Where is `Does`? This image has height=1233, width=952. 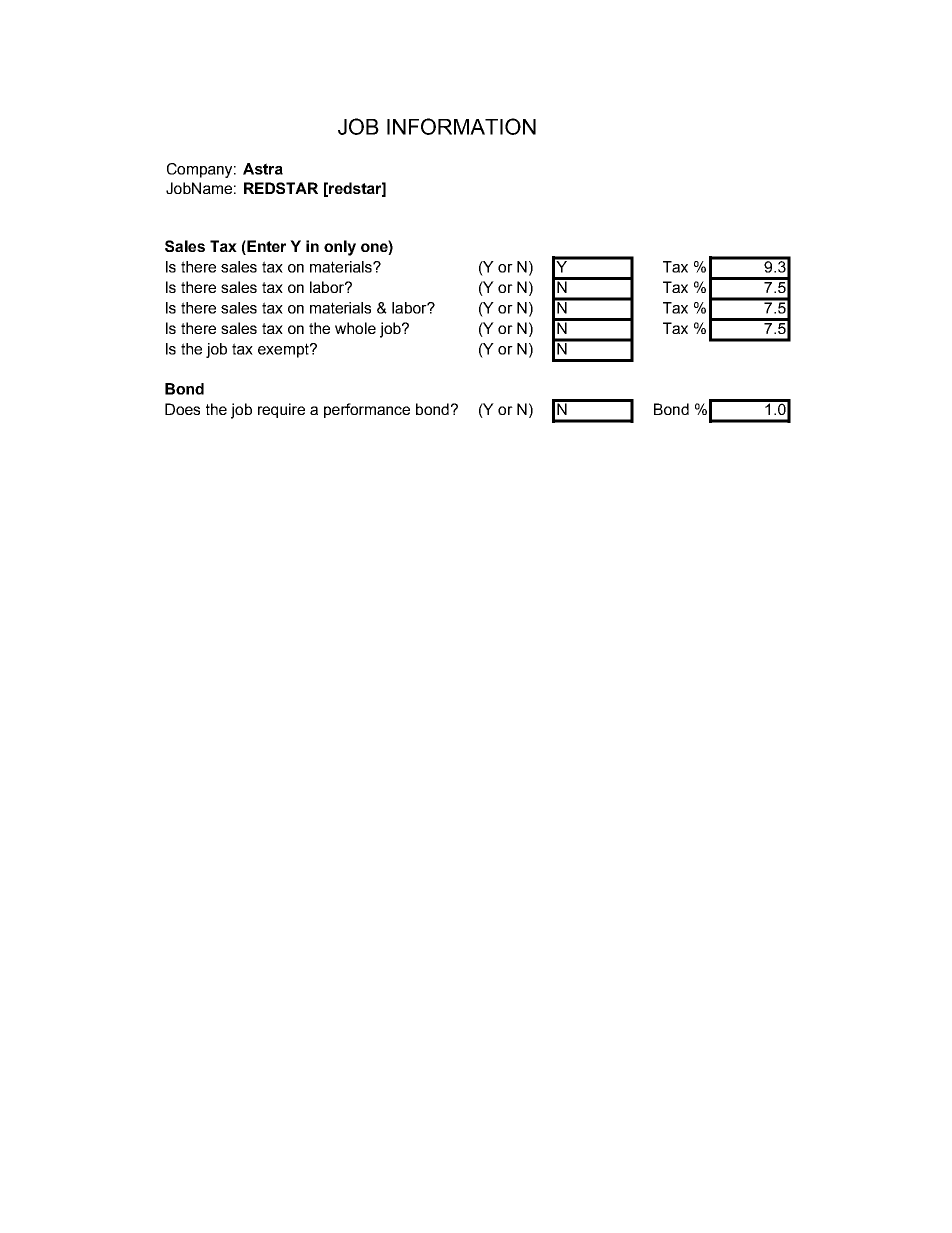 Does is located at coordinates (182, 409).
